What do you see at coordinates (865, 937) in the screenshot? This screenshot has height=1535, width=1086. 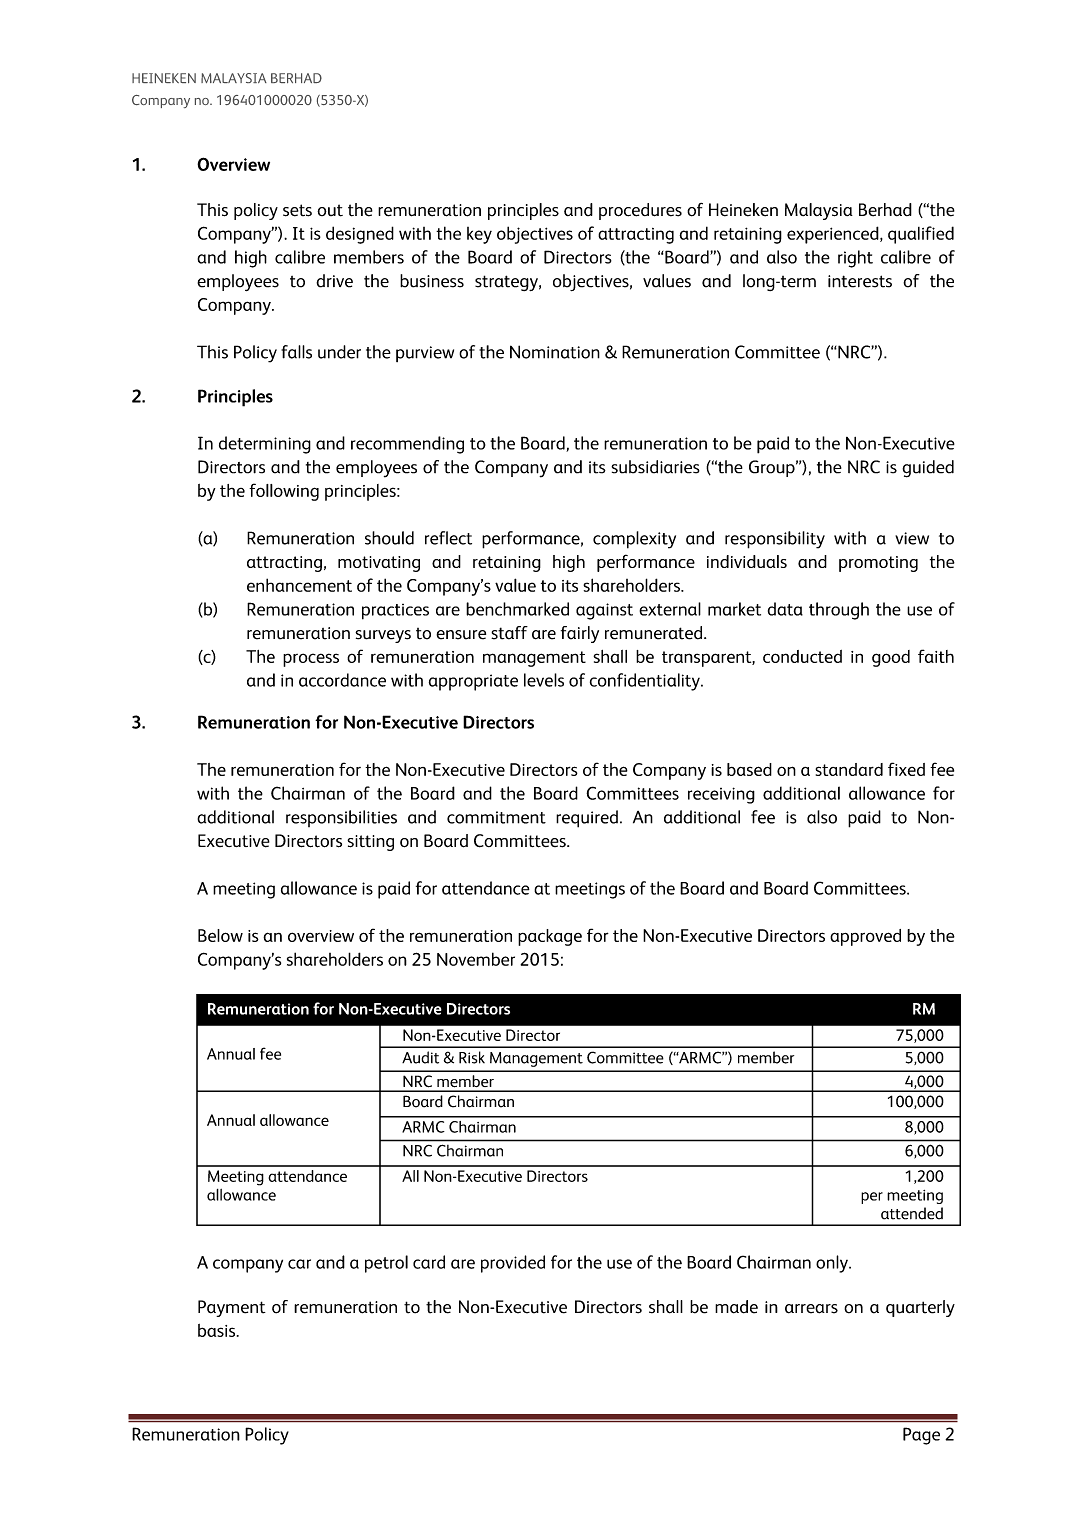 I see `approved` at bounding box center [865, 937].
